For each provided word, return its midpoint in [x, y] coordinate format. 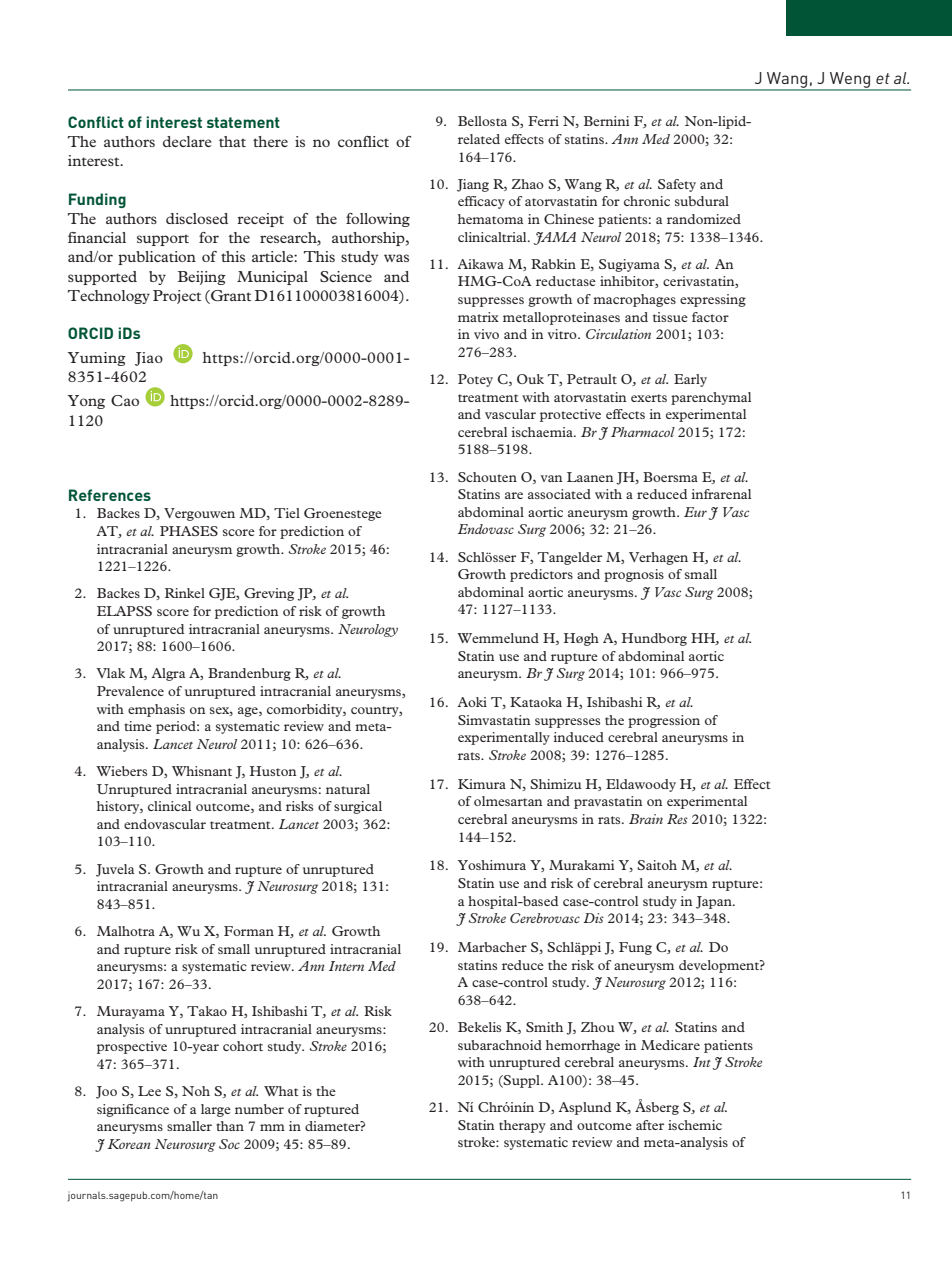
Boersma [670, 477]
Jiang [473, 185]
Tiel [287, 513]
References [110, 495]
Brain [646, 819]
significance [133, 1110]
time [138, 726]
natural [348, 789]
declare [187, 141]
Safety [677, 185]
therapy [522, 1126]
